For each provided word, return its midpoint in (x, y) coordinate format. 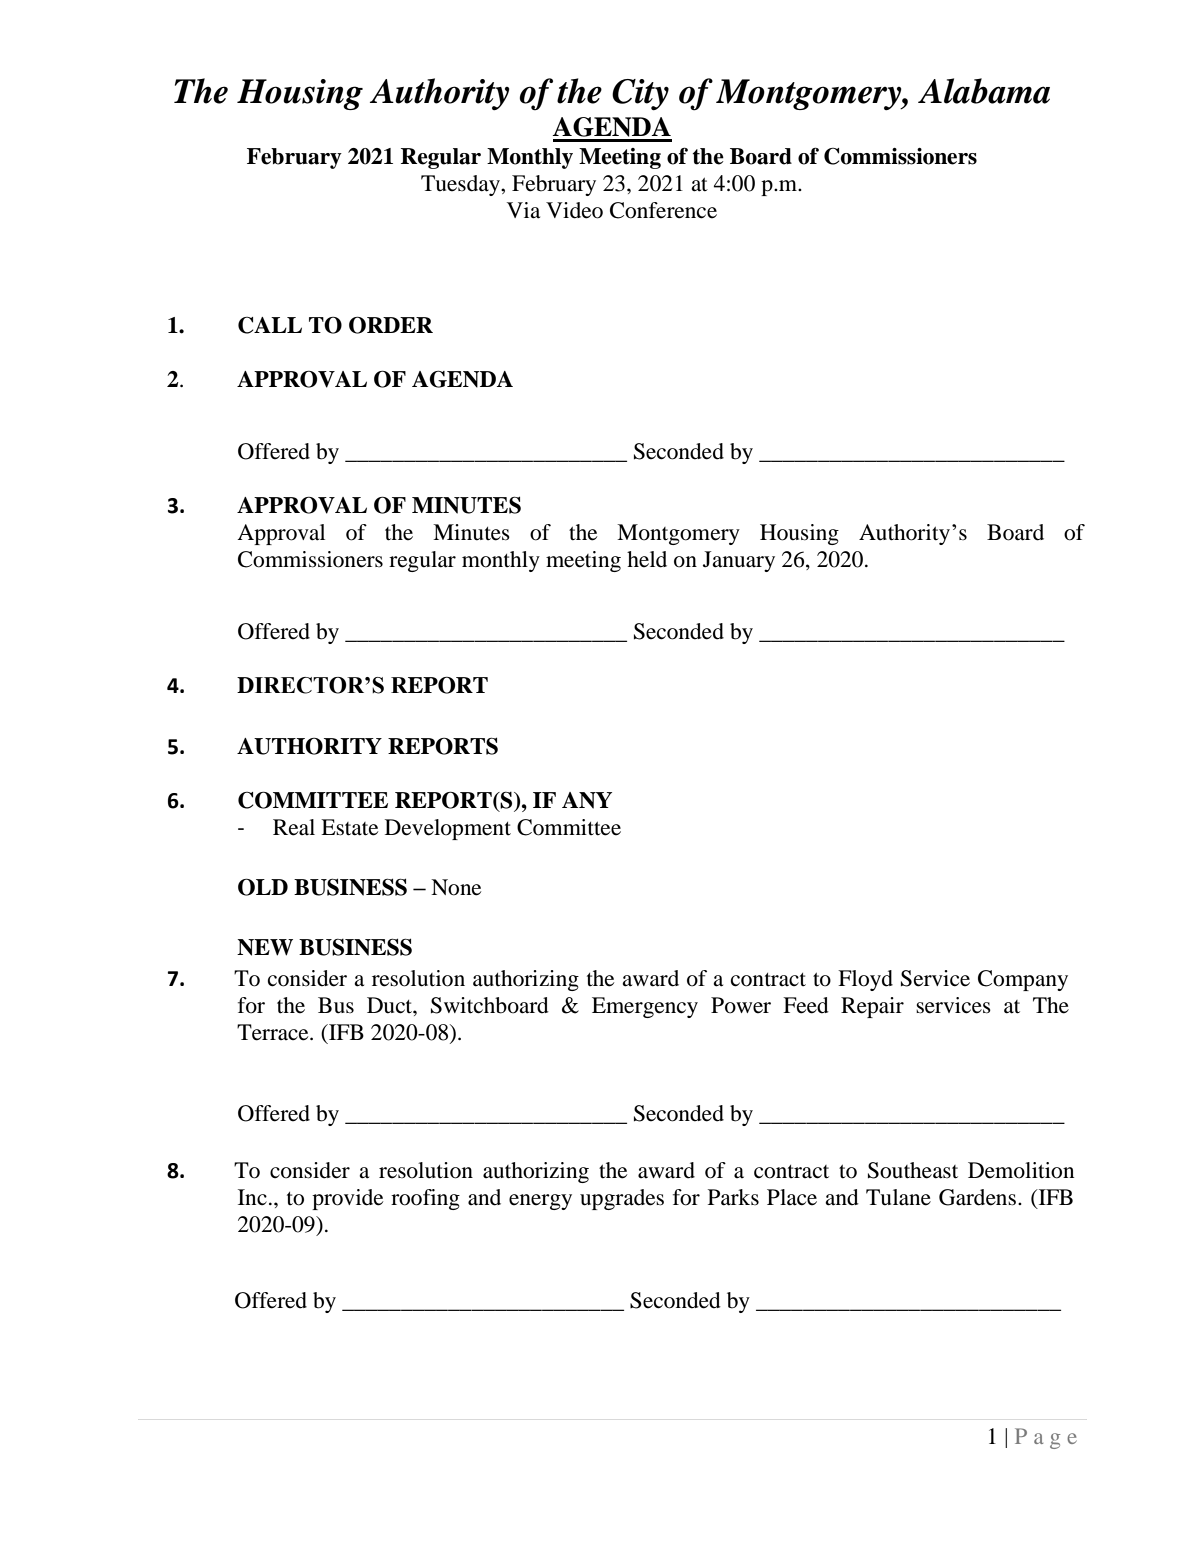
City (640, 94)
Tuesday (461, 185)
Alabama (984, 91)
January (739, 561)
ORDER (391, 325)
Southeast (913, 1170)
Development (448, 829)
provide (347, 1199)
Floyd (865, 980)
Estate (349, 827)
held (647, 559)
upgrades (622, 1199)
